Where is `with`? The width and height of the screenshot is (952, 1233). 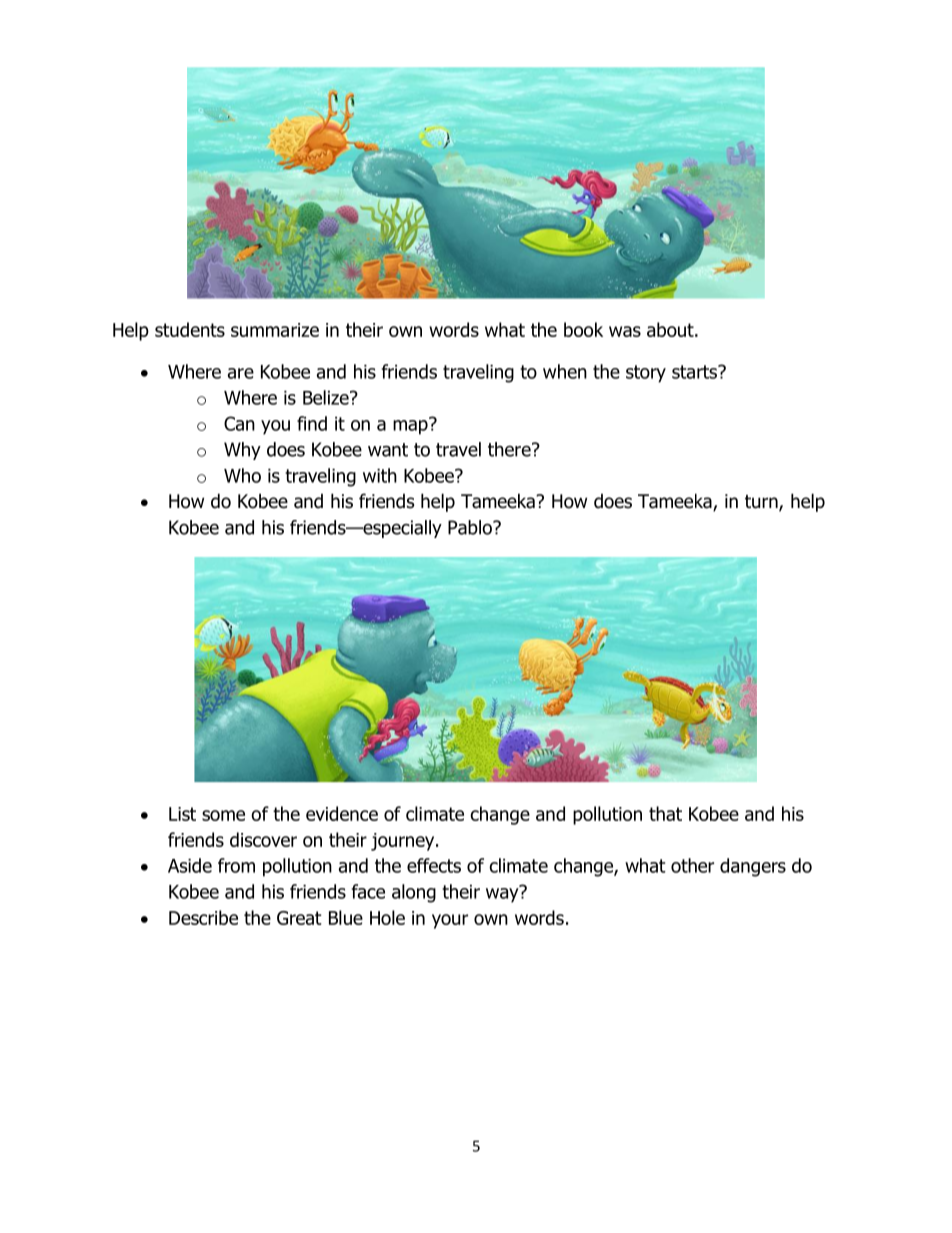
with is located at coordinates (380, 475).
